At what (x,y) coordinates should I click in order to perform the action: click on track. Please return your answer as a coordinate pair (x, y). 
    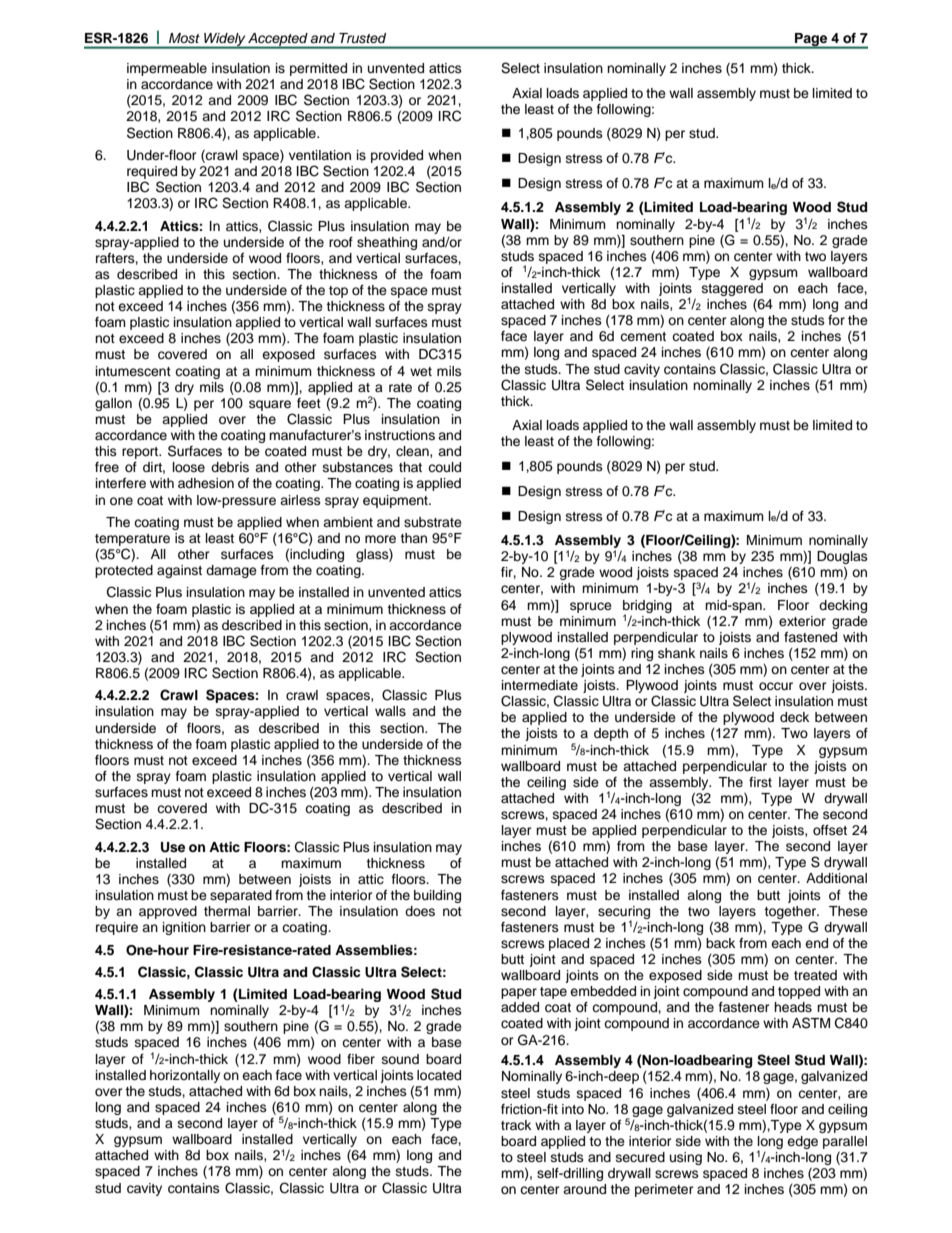
    Looking at the image, I should click on (516, 1125).
